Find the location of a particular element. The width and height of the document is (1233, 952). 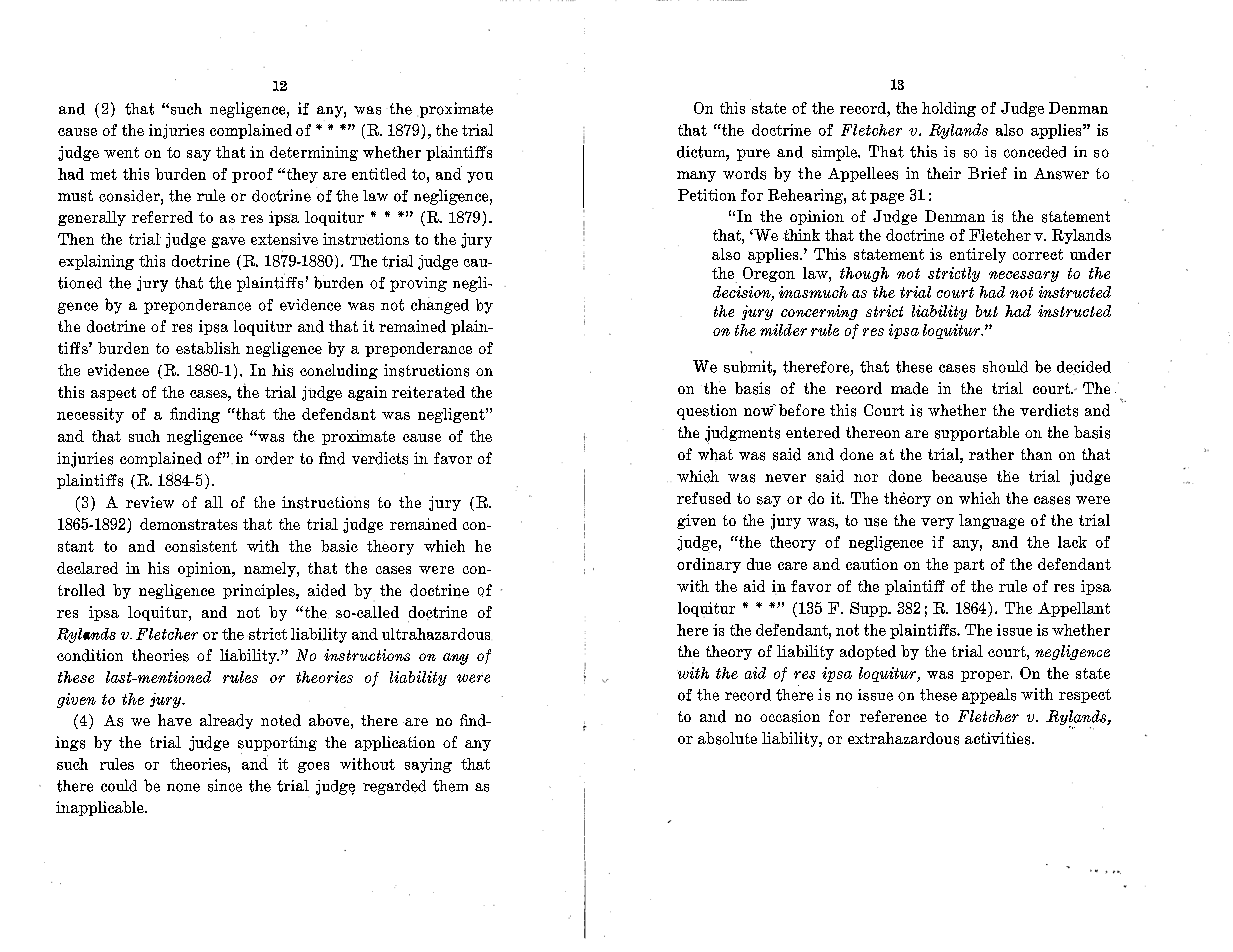

none is located at coordinates (183, 787).
